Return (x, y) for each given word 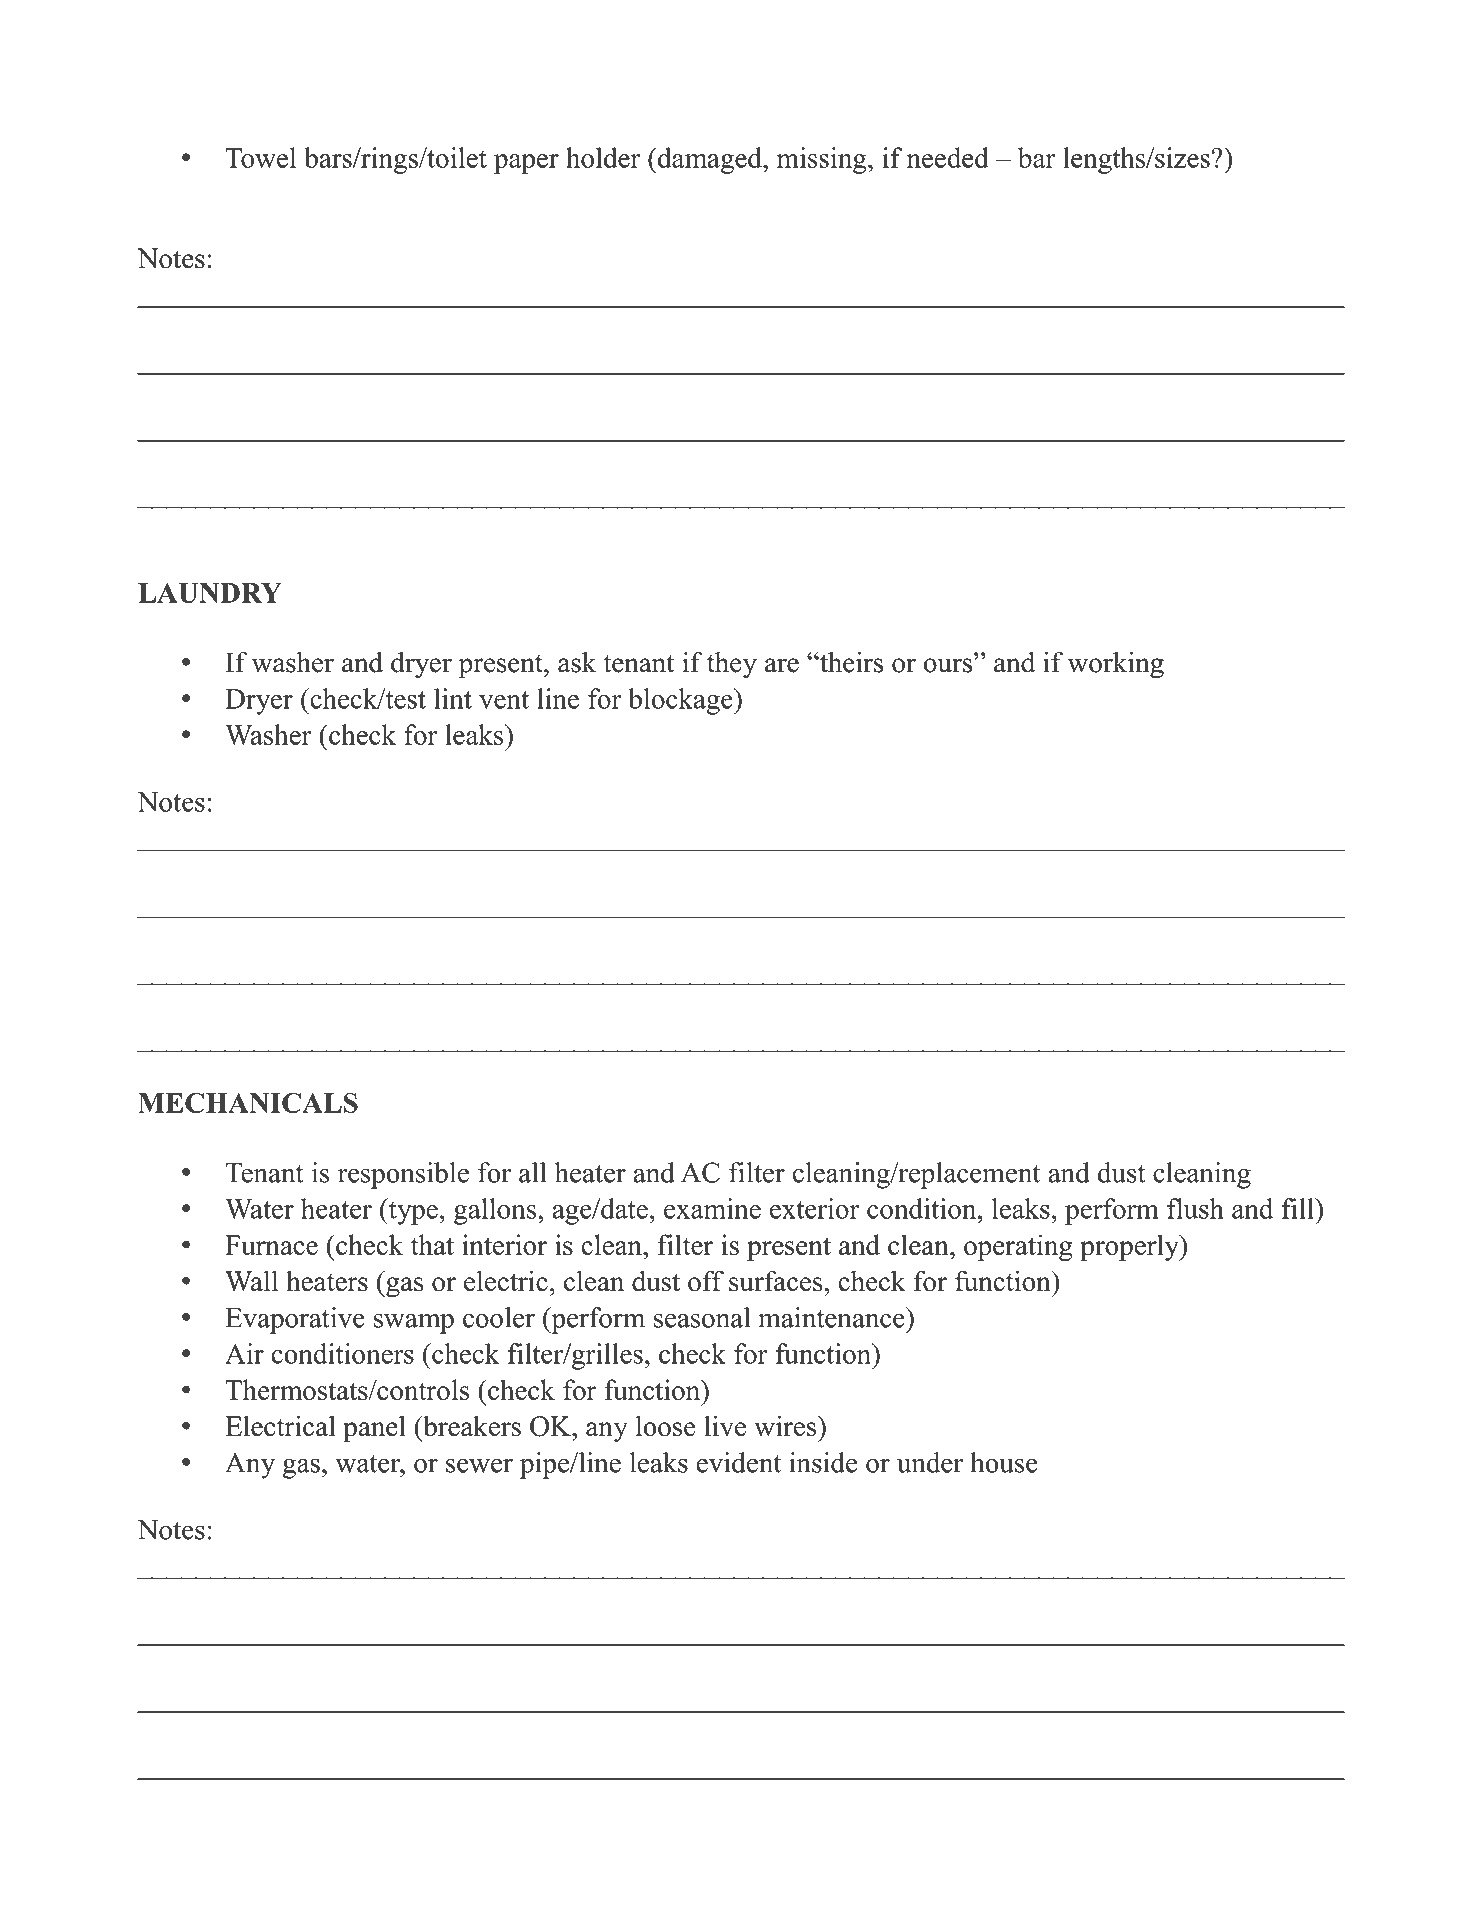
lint (453, 698)
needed (948, 157)
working (1115, 665)
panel (374, 1429)
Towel (260, 157)
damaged (709, 160)
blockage (681, 701)
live (725, 1426)
